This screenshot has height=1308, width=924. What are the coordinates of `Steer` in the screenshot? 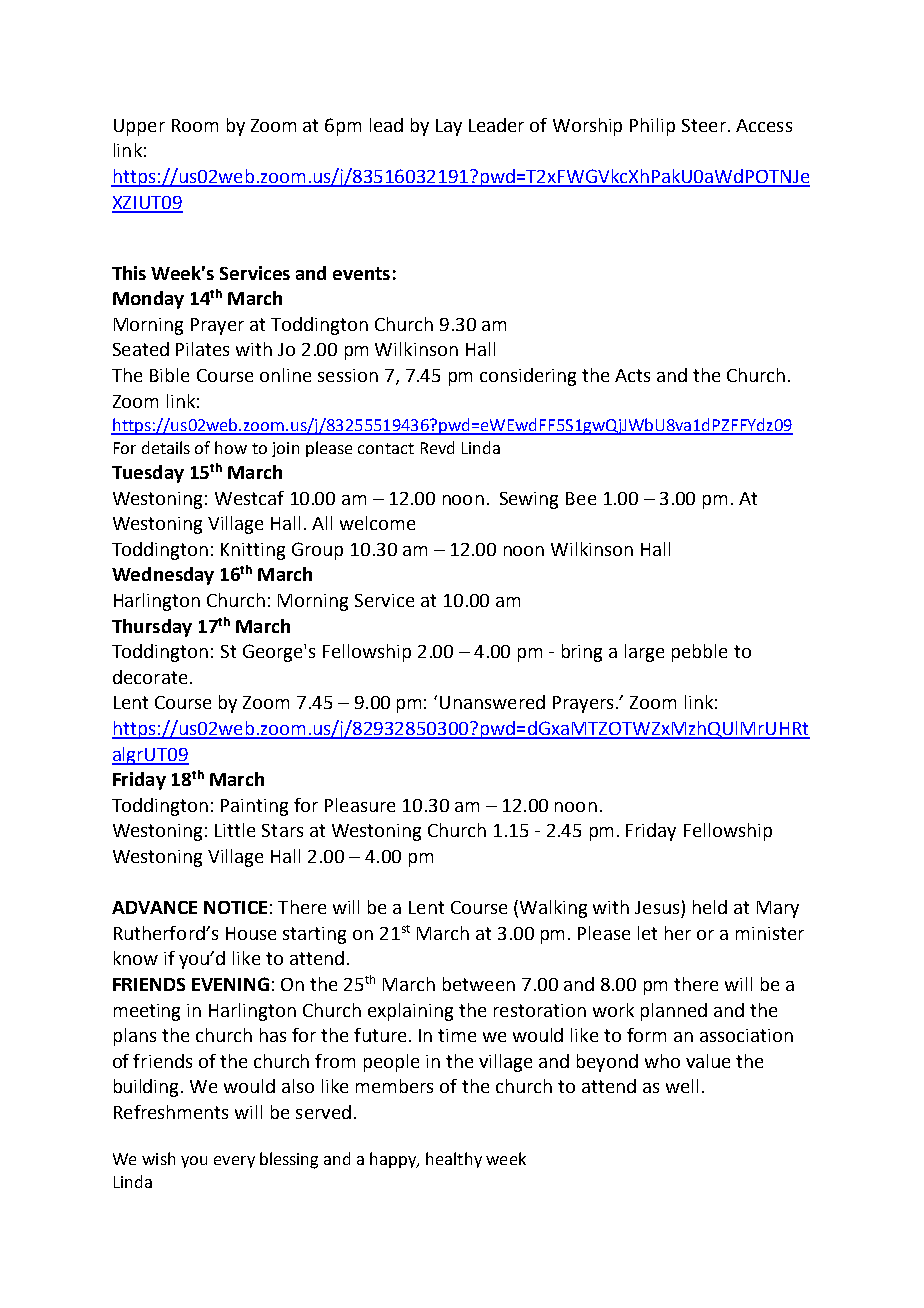 It's located at (704, 125).
